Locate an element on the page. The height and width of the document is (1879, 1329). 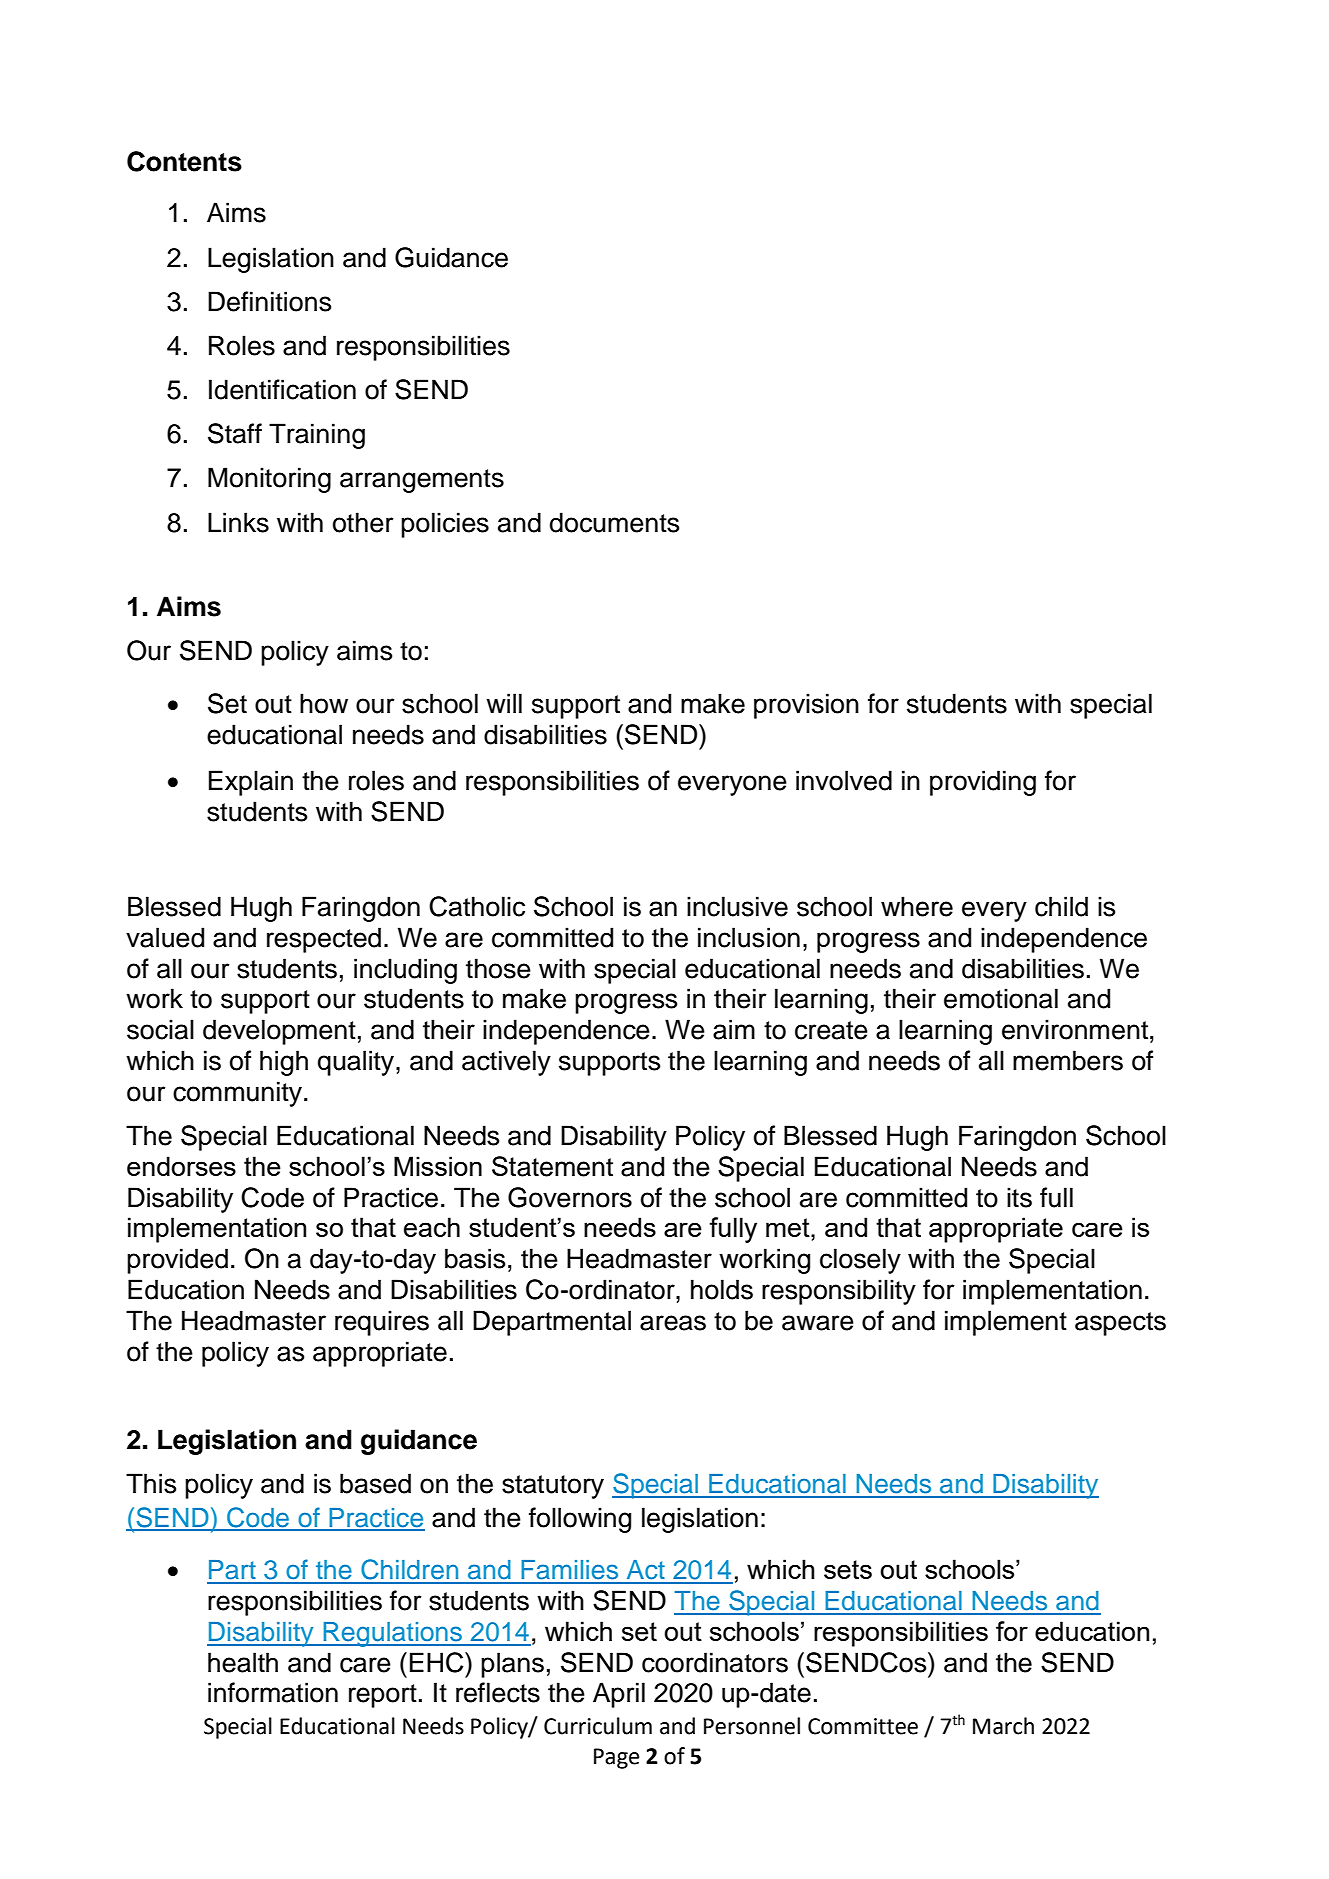
respected is located at coordinates (324, 940).
